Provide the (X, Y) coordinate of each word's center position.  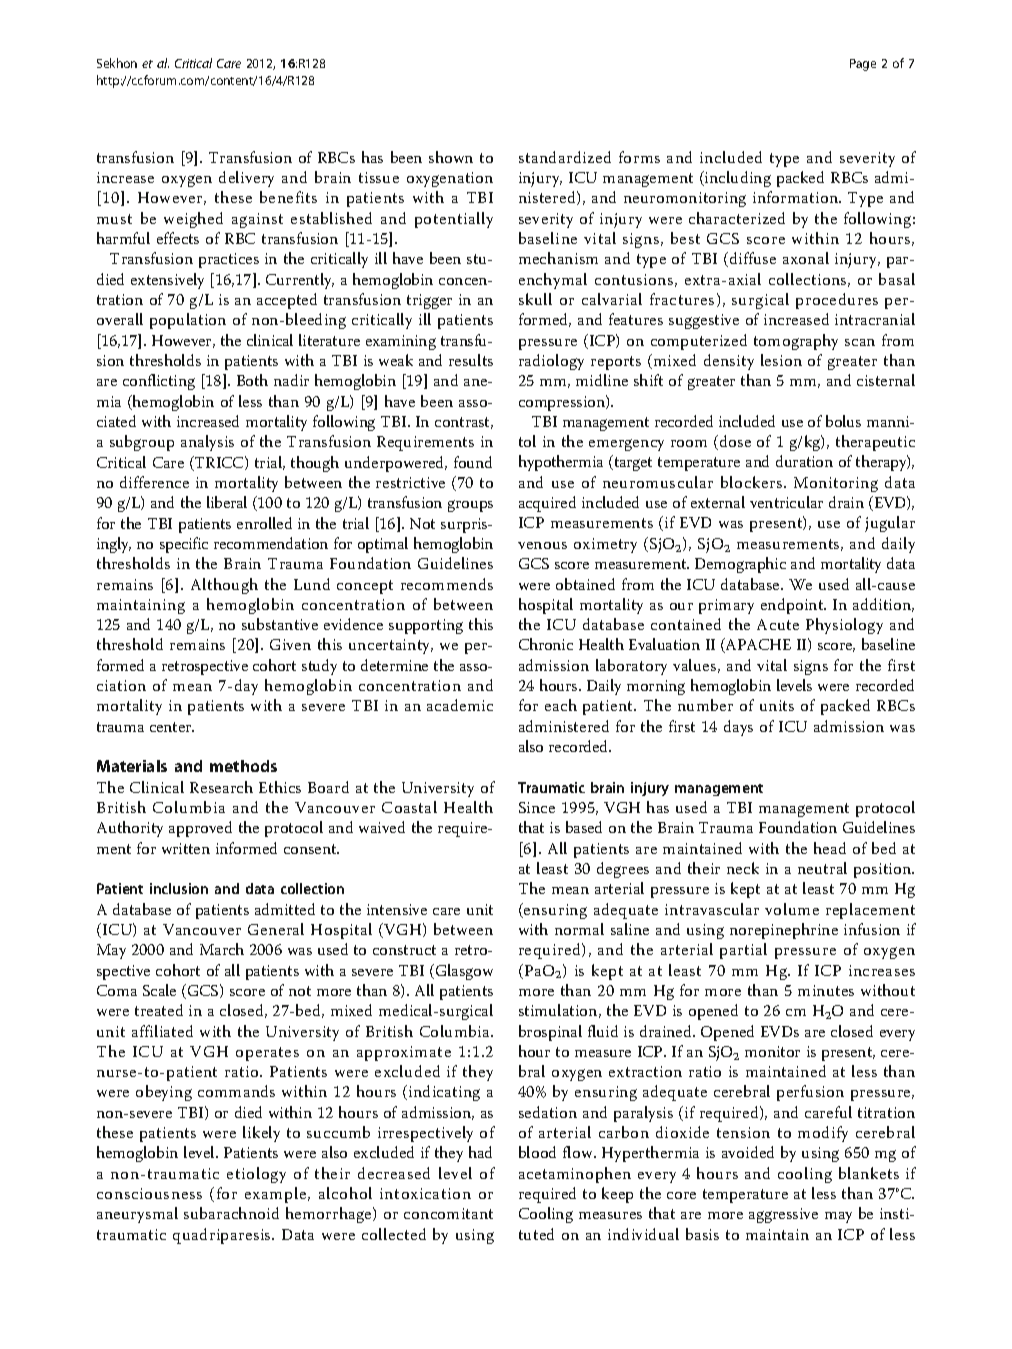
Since (537, 807)
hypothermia (561, 463)
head (830, 848)
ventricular (786, 502)
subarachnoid (231, 1213)
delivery (246, 179)
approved (200, 829)
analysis (207, 443)
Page (863, 65)
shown (451, 157)
